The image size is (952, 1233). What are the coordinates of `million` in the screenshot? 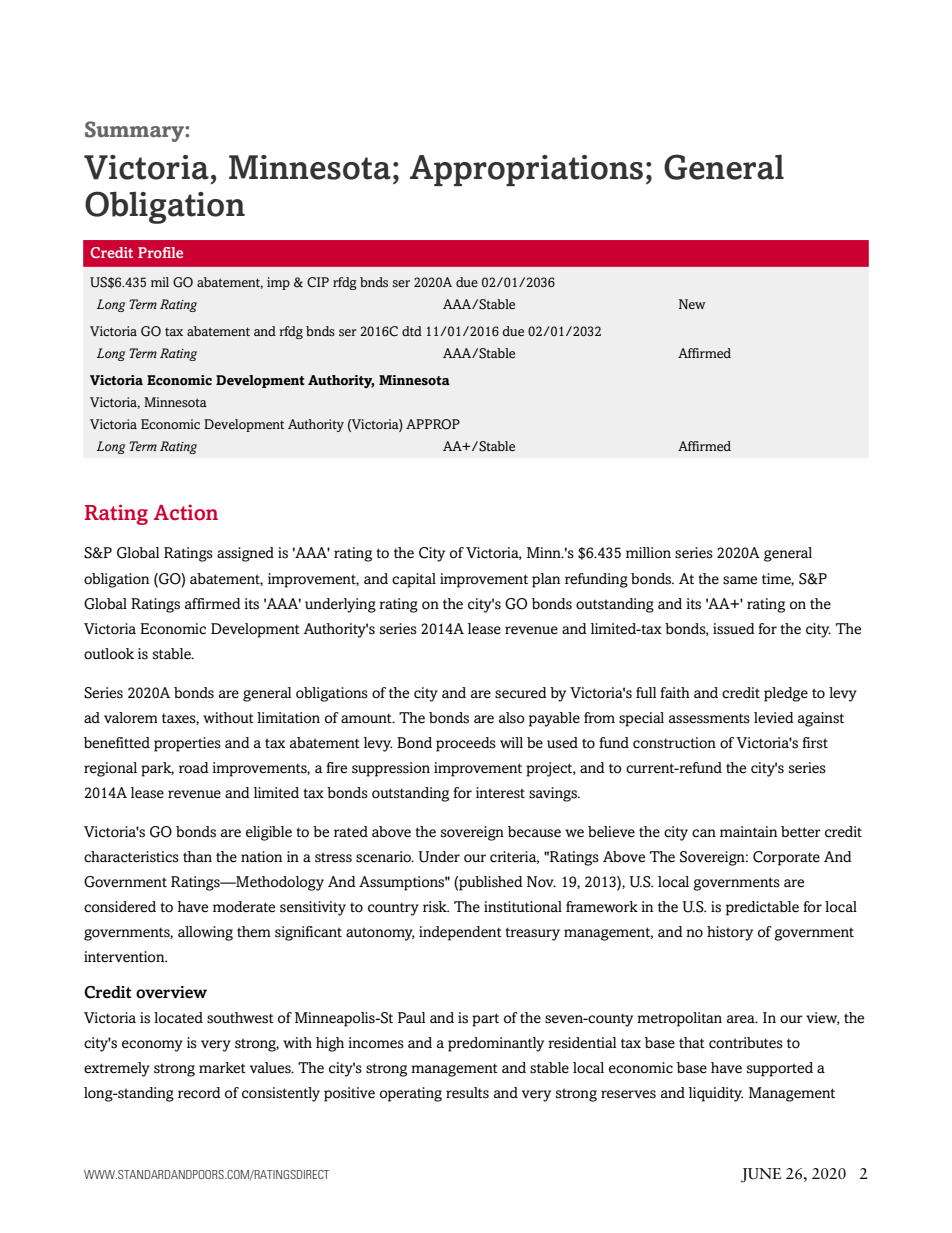 It's located at (648, 553).
